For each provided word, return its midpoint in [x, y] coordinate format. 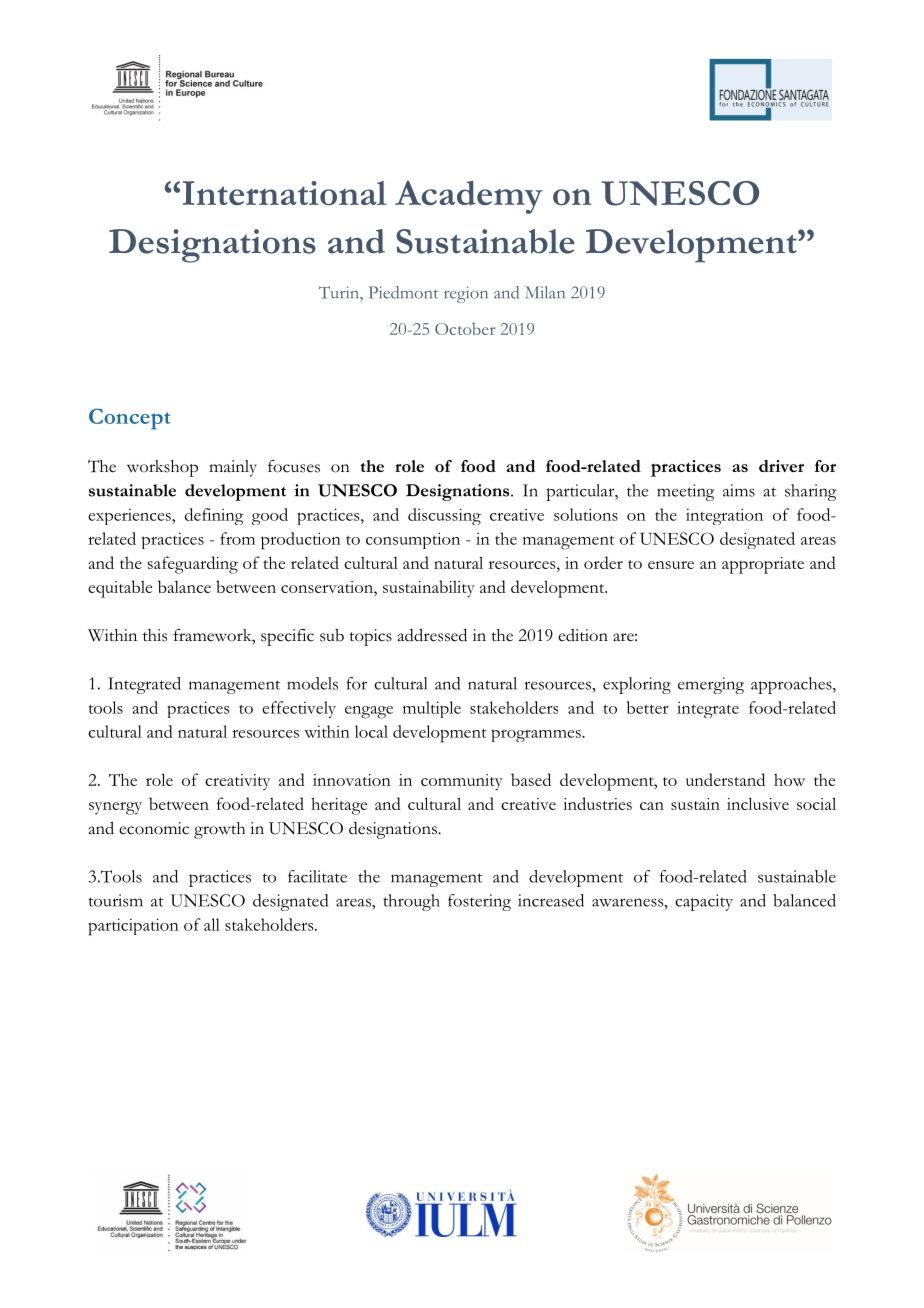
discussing [444, 516]
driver [781, 466]
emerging [711, 685]
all [212, 924]
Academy [469, 197]
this [155, 635]
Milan [545, 292]
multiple [432, 709]
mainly [233, 468]
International [285, 193]
